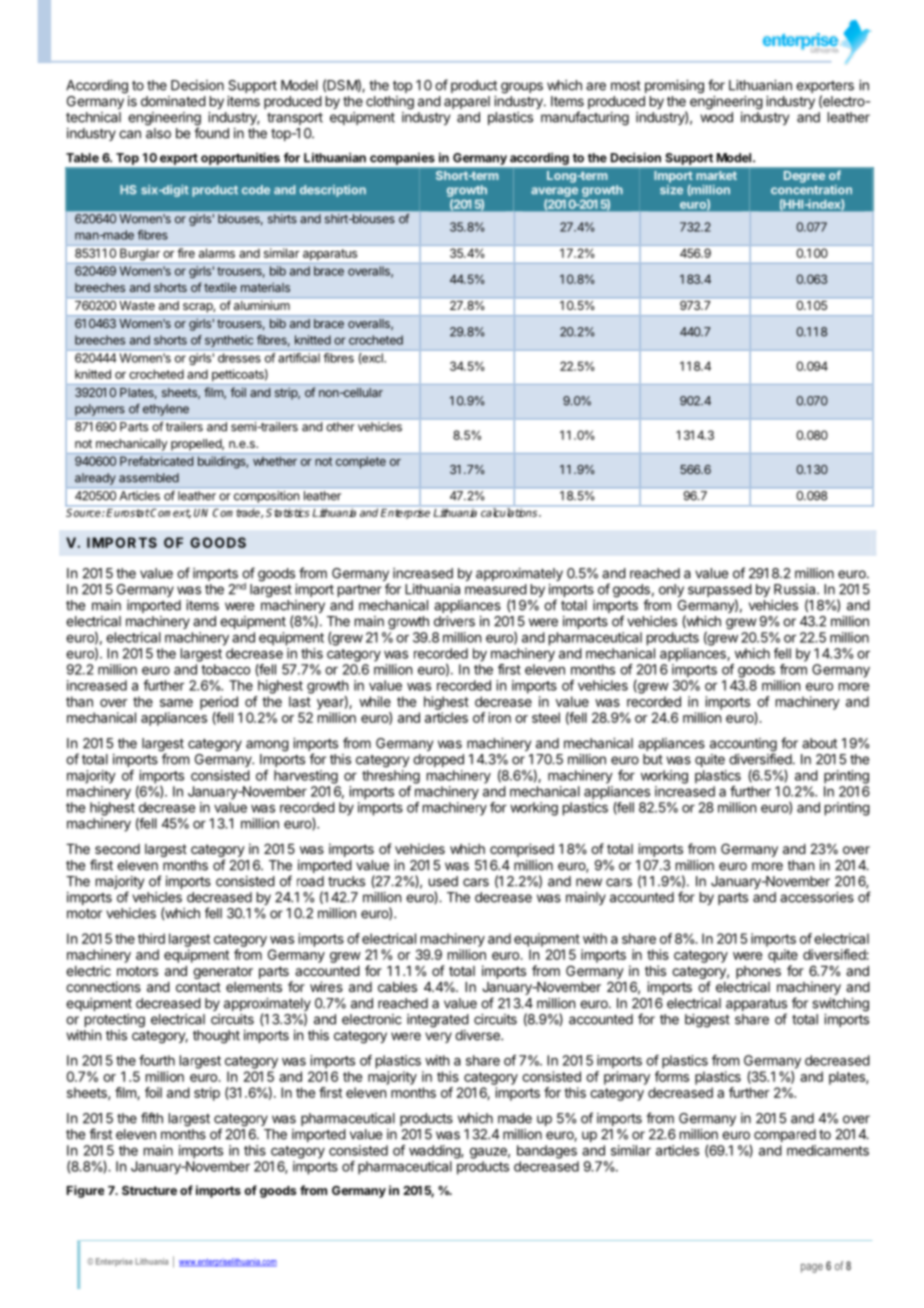 The image size is (924, 1308). What do you see at coordinates (547, 1152) in the screenshot?
I see `bandages` at bounding box center [547, 1152].
